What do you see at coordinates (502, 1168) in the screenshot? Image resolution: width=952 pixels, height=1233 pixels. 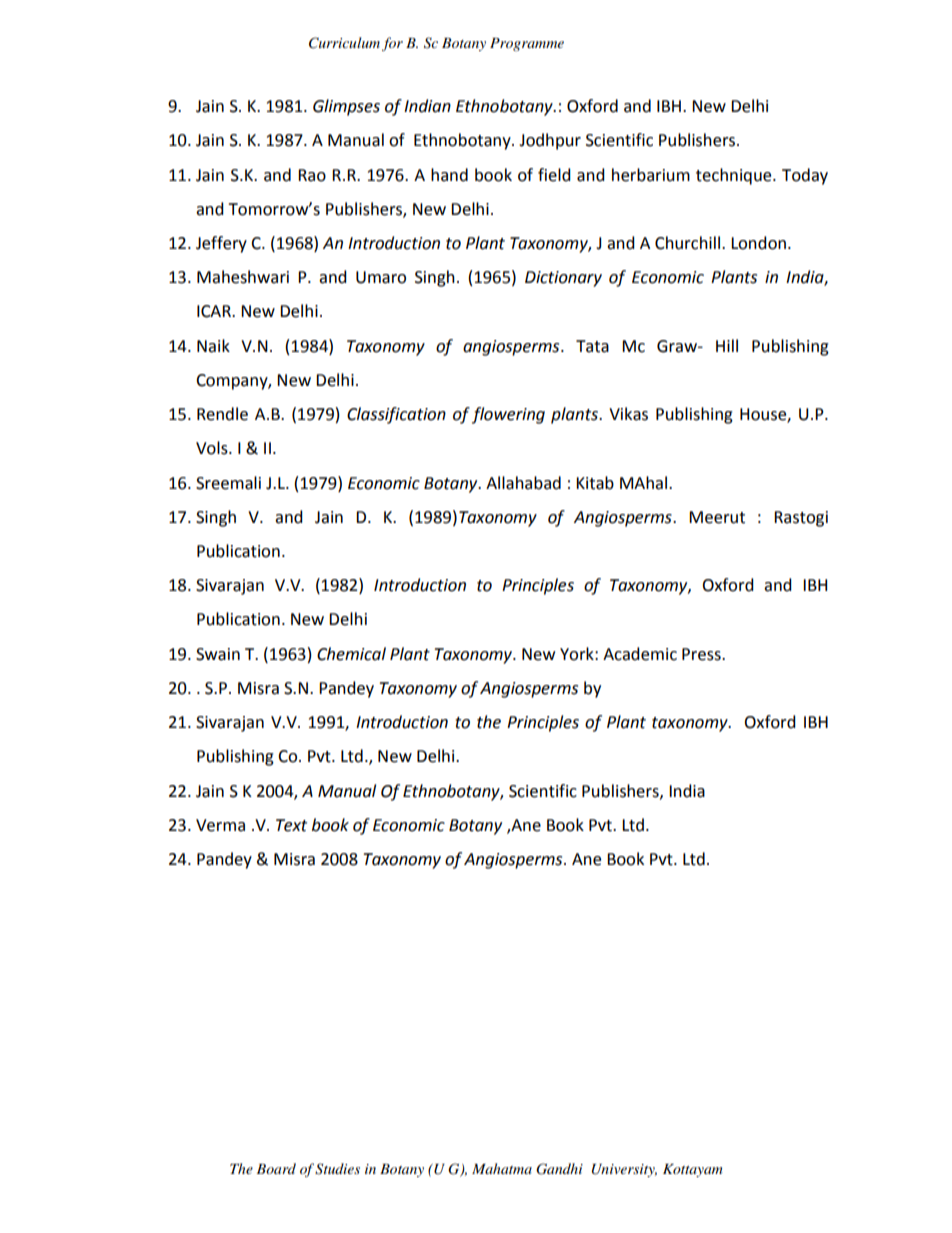 I see `Mahatma` at bounding box center [502, 1168].
